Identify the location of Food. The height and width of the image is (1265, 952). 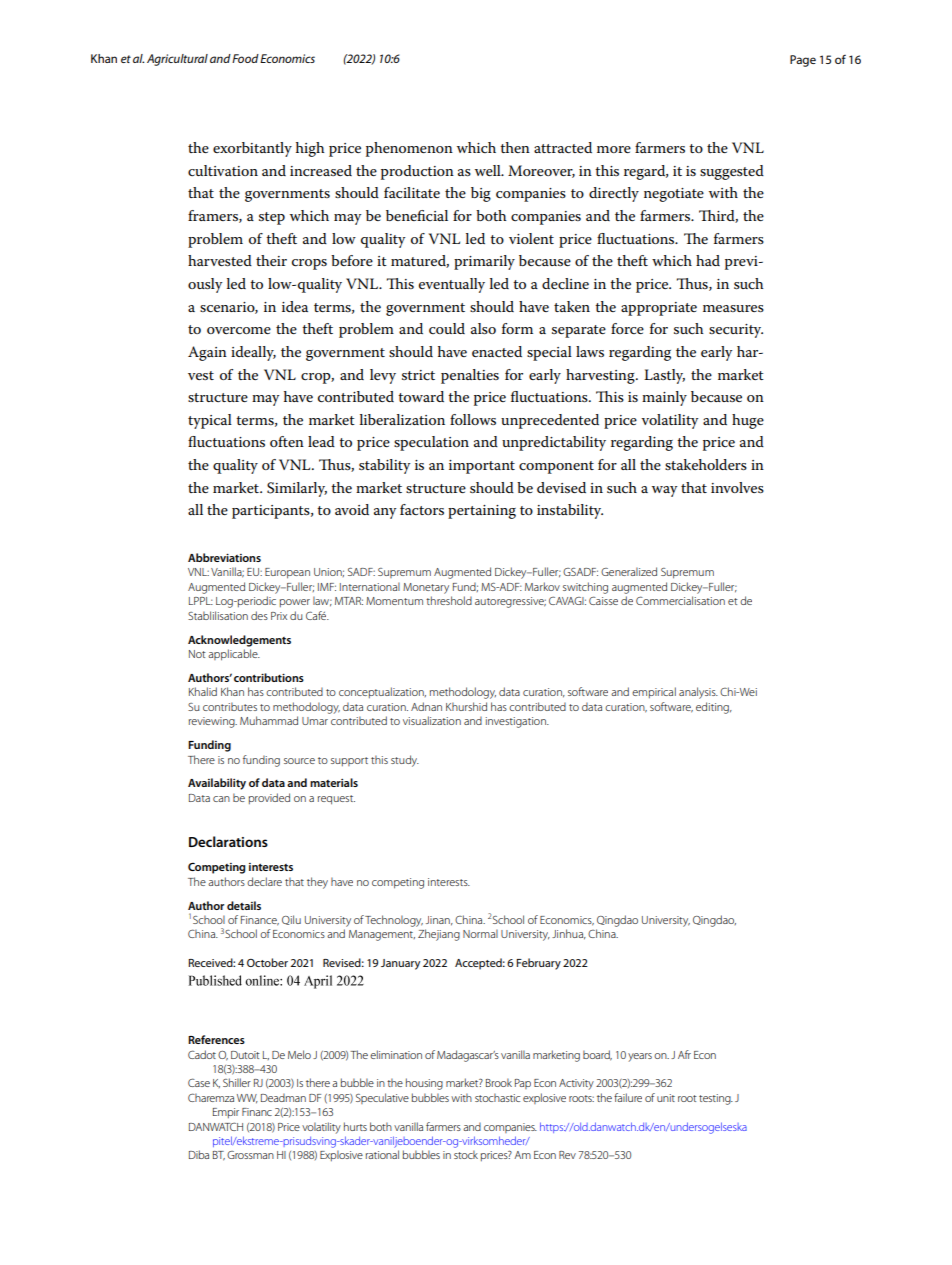
(245, 58).
